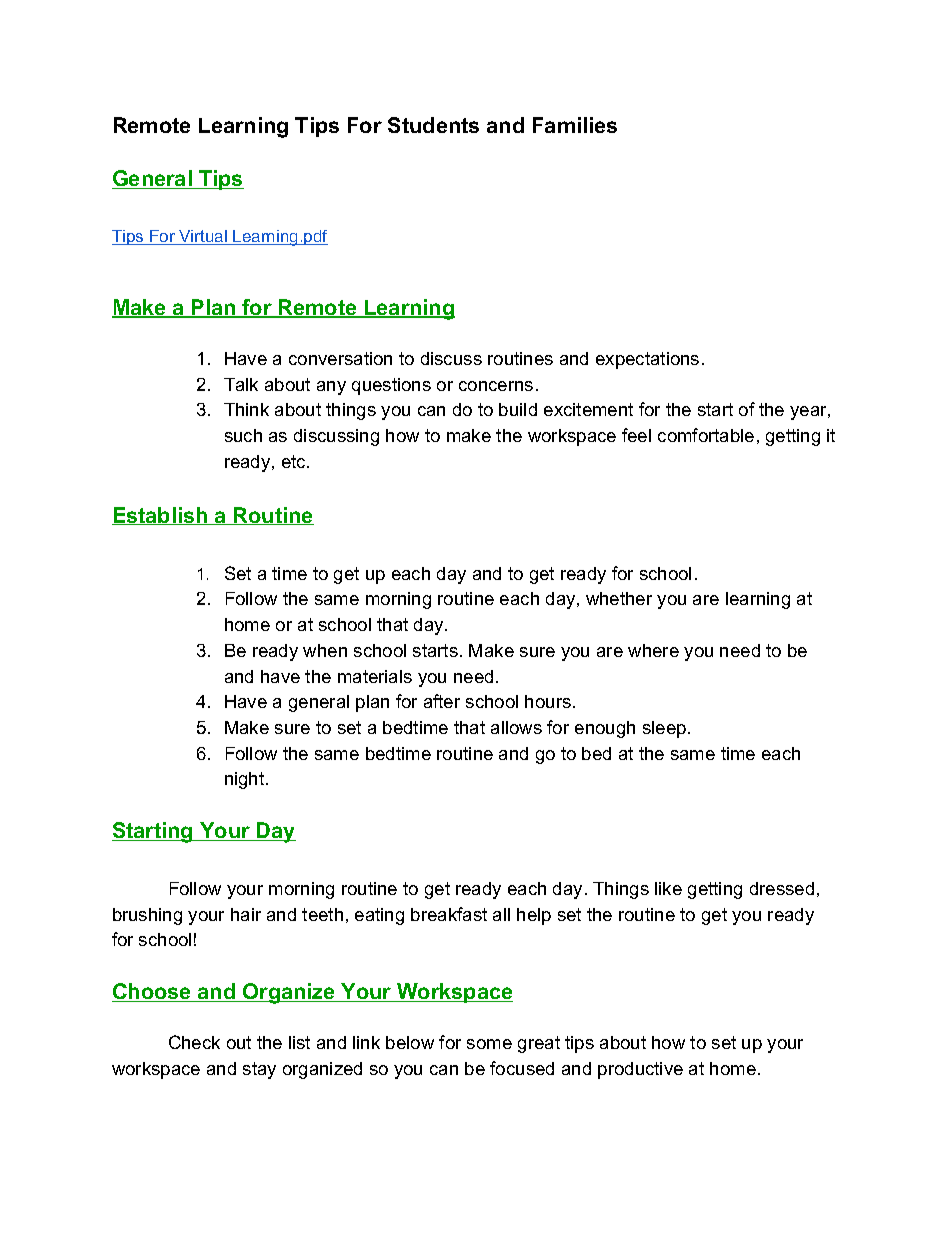  Describe the element at coordinates (433, 125) in the image. I see `Students` at that location.
